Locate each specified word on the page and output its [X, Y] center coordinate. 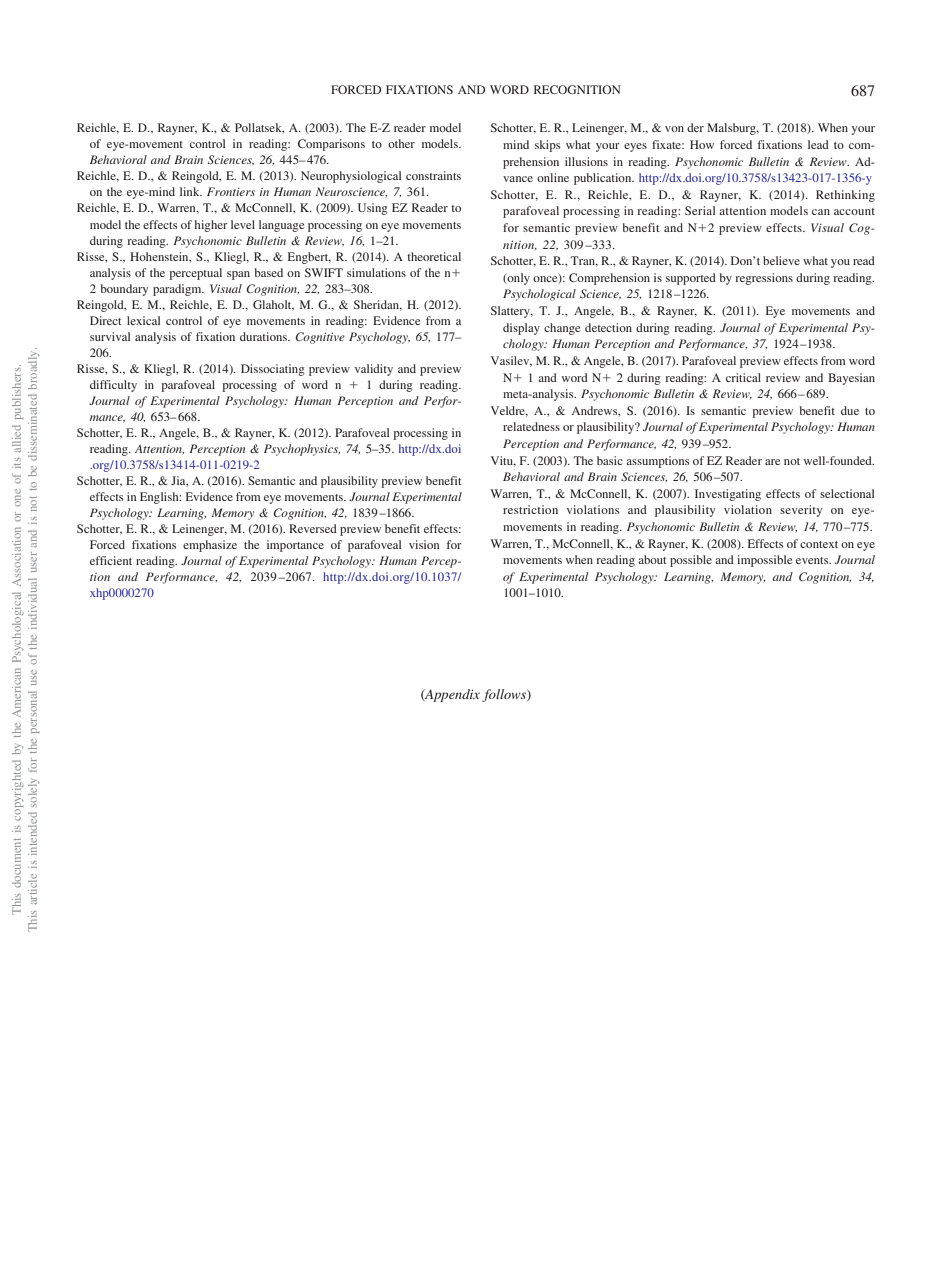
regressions [764, 279]
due [850, 410]
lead [818, 144]
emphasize [210, 546]
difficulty [113, 386]
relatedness [531, 426]
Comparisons [331, 145]
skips [547, 146]
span [238, 275]
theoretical [434, 256]
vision [424, 544]
